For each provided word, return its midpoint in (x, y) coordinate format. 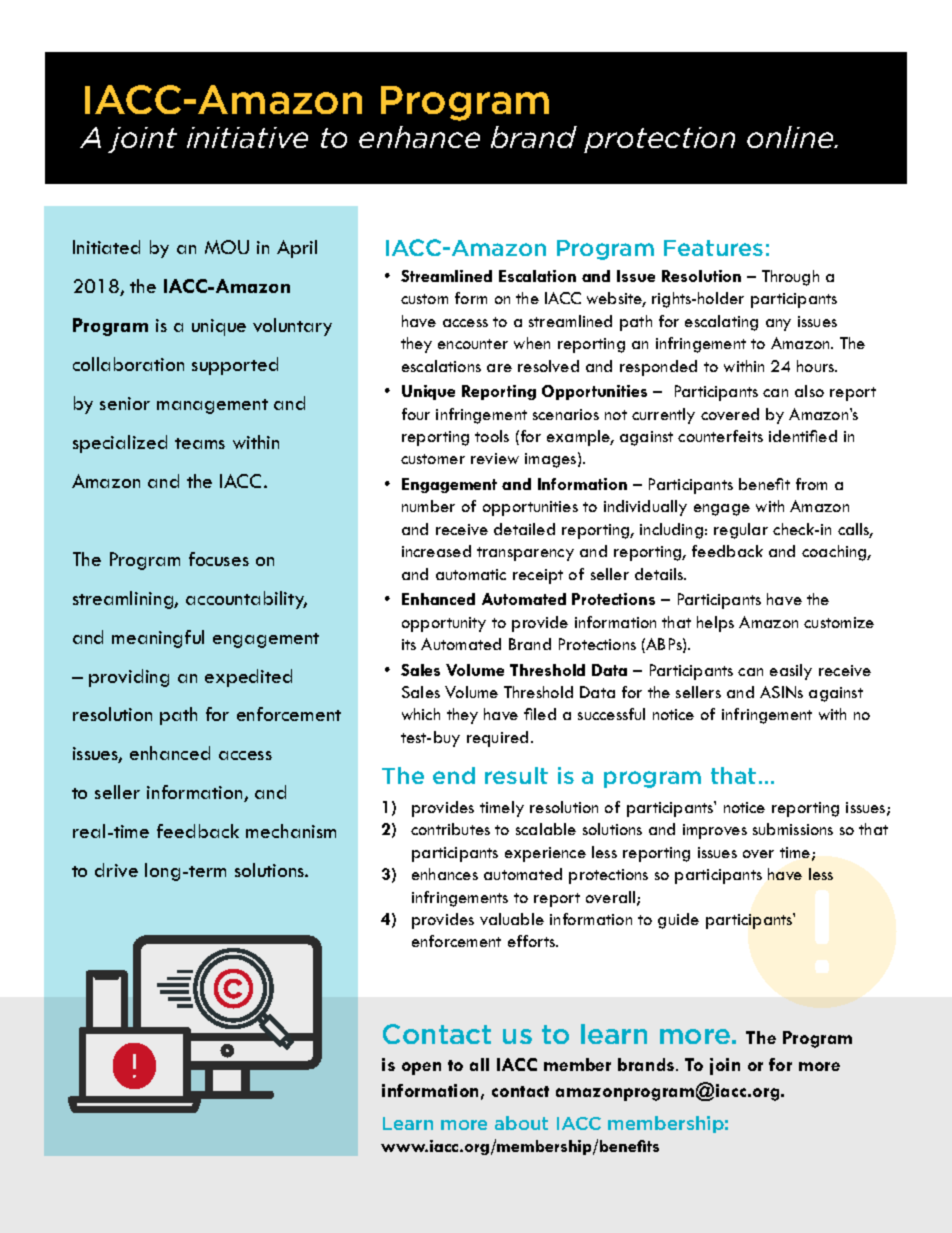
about (521, 1123)
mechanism (291, 831)
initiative (247, 137)
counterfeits (720, 436)
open (421, 1068)
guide (678, 921)
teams (200, 443)
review (495, 458)
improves (715, 831)
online (791, 137)
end (454, 775)
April (297, 249)
